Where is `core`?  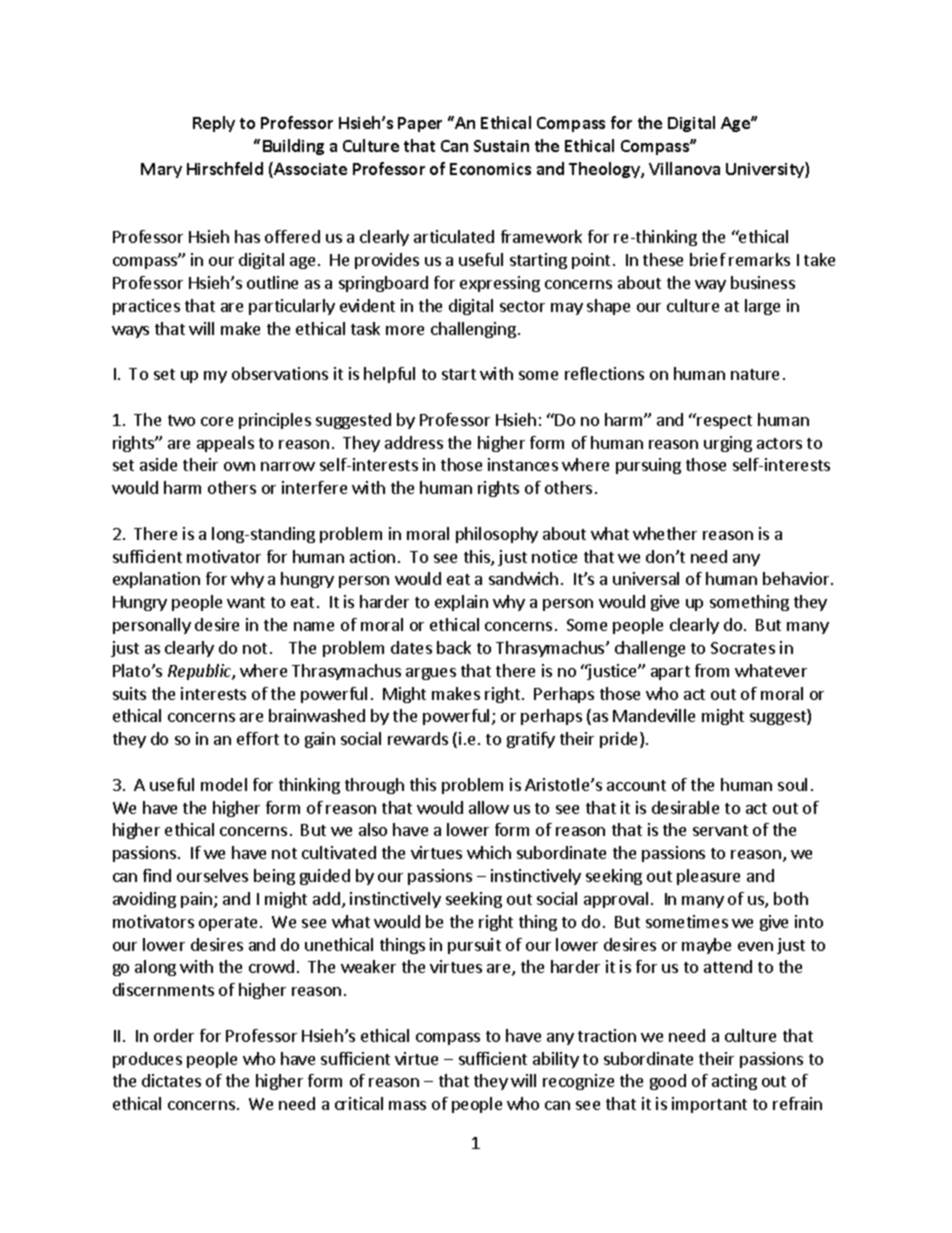 core is located at coordinates (217, 421).
